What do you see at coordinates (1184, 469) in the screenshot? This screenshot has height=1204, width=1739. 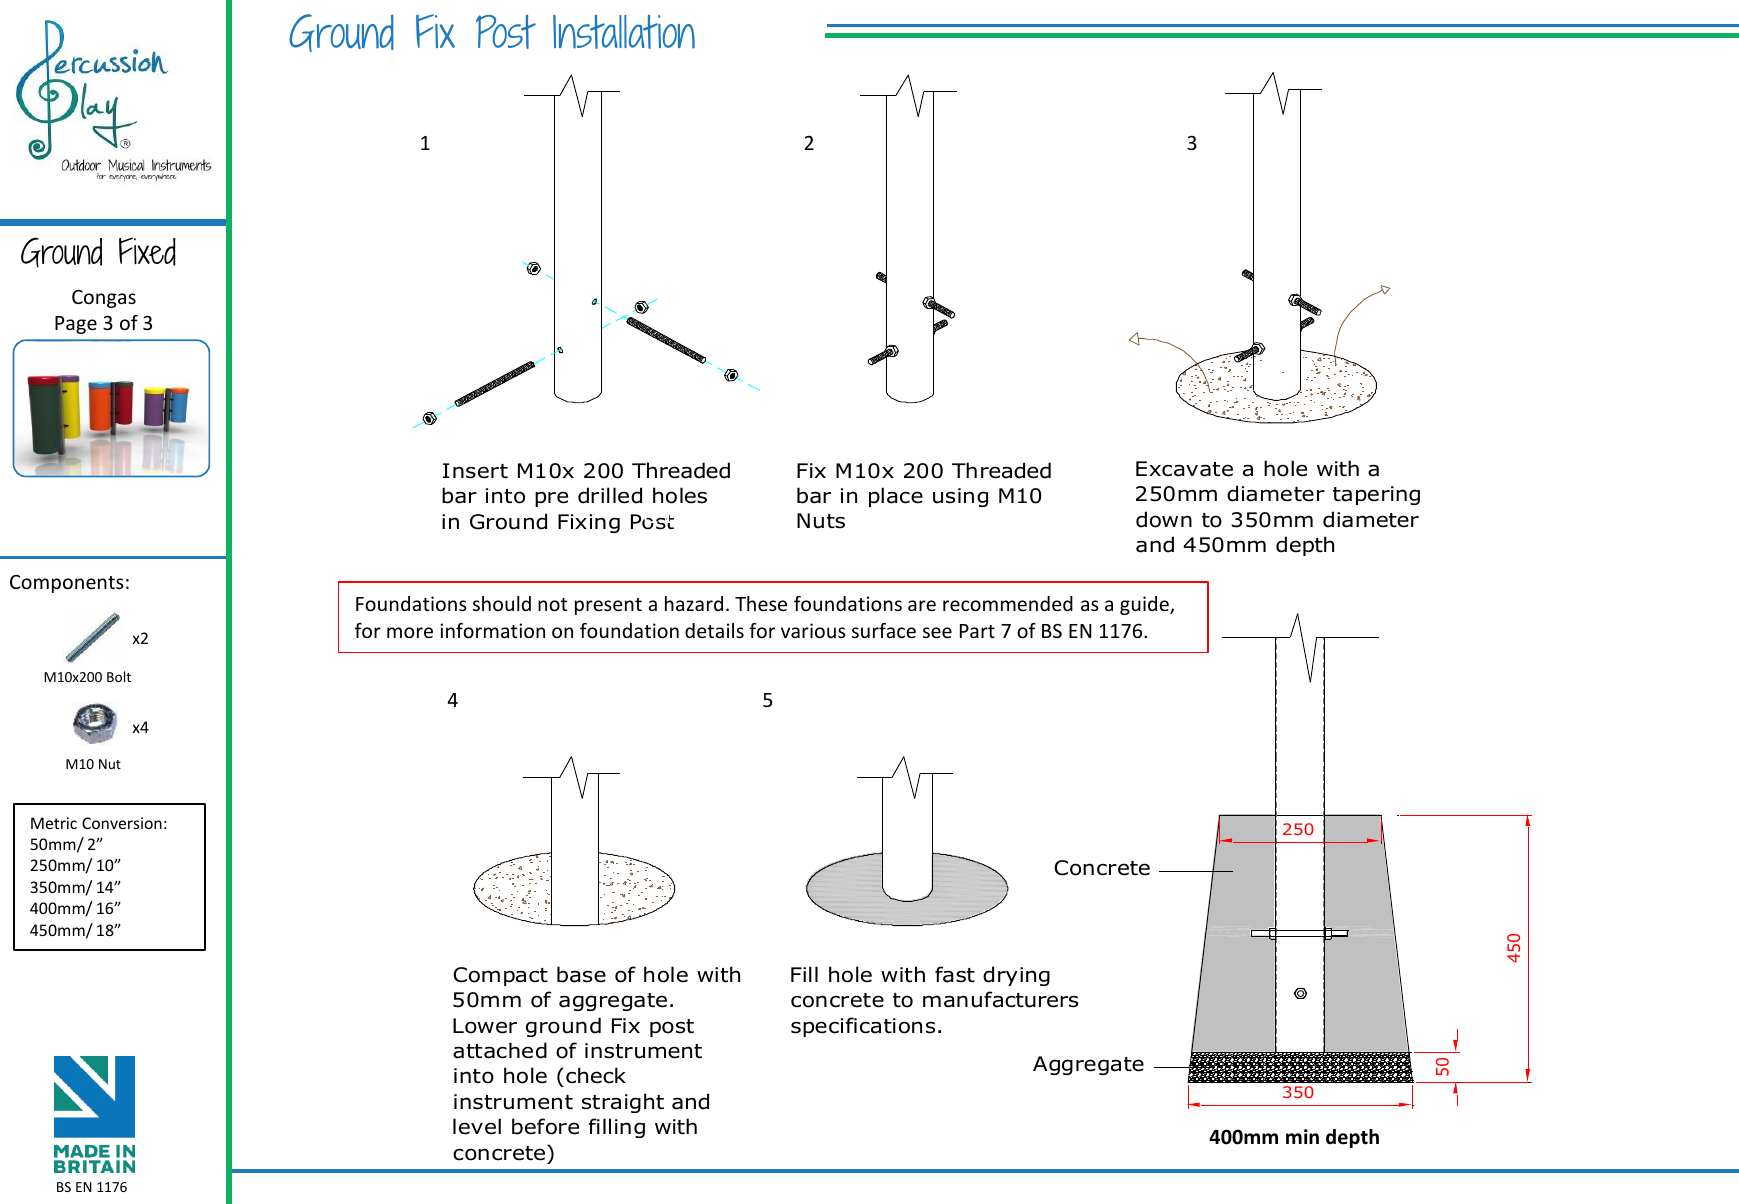 I see `Excavate` at bounding box center [1184, 469].
